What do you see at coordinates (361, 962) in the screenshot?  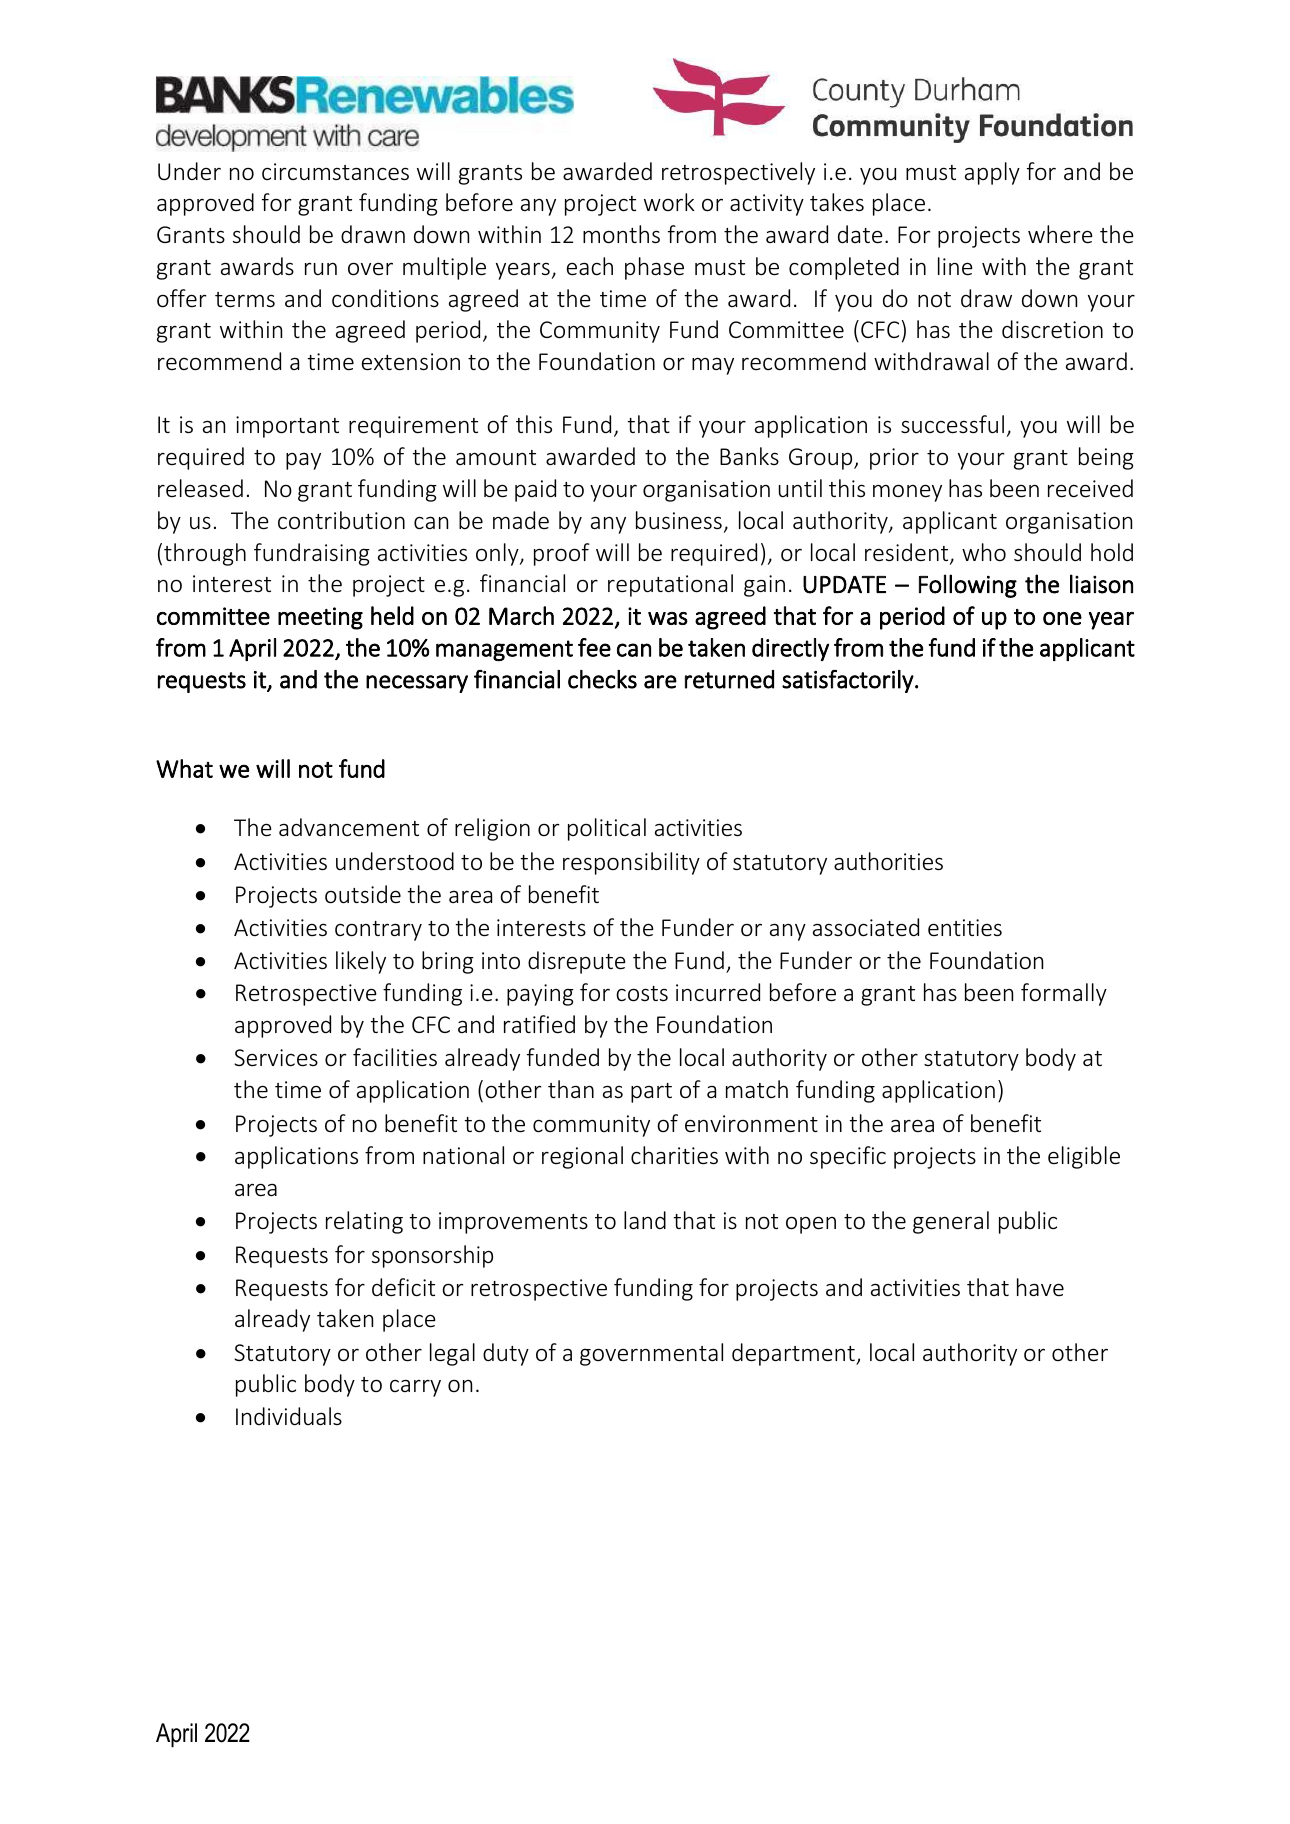 I see `likely` at bounding box center [361, 962].
